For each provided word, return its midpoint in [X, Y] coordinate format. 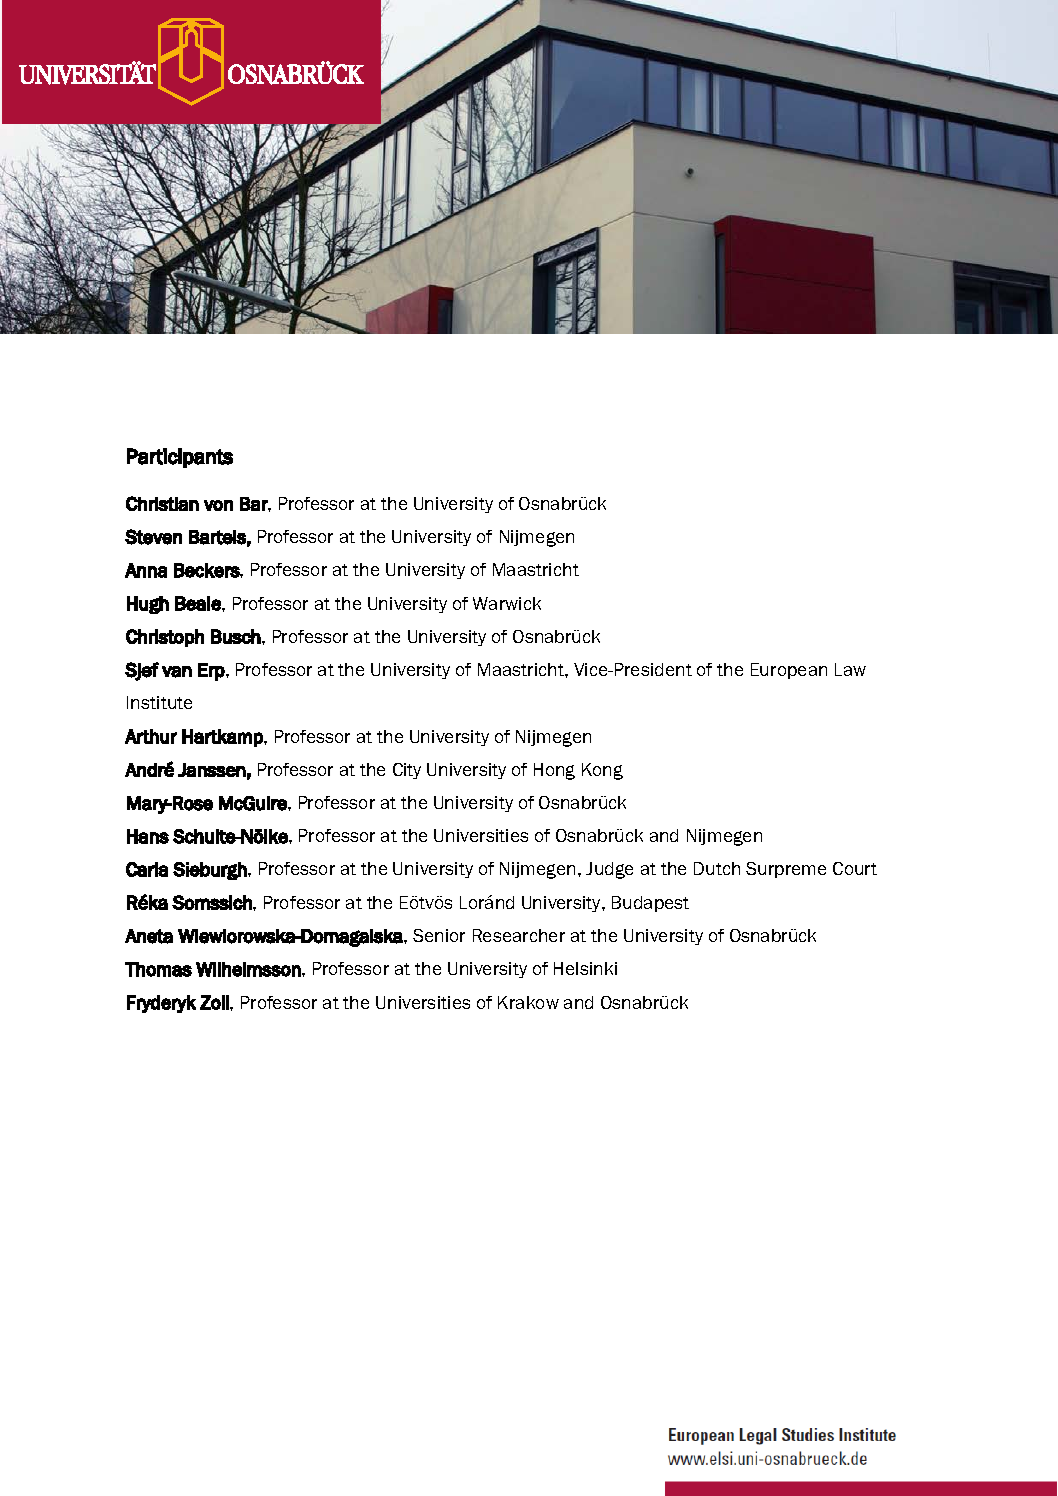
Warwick [507, 603]
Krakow [528, 1002]
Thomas [158, 969]
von [218, 505]
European [789, 671]
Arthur [151, 736]
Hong [554, 771]
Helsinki [585, 968]
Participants [180, 458]
